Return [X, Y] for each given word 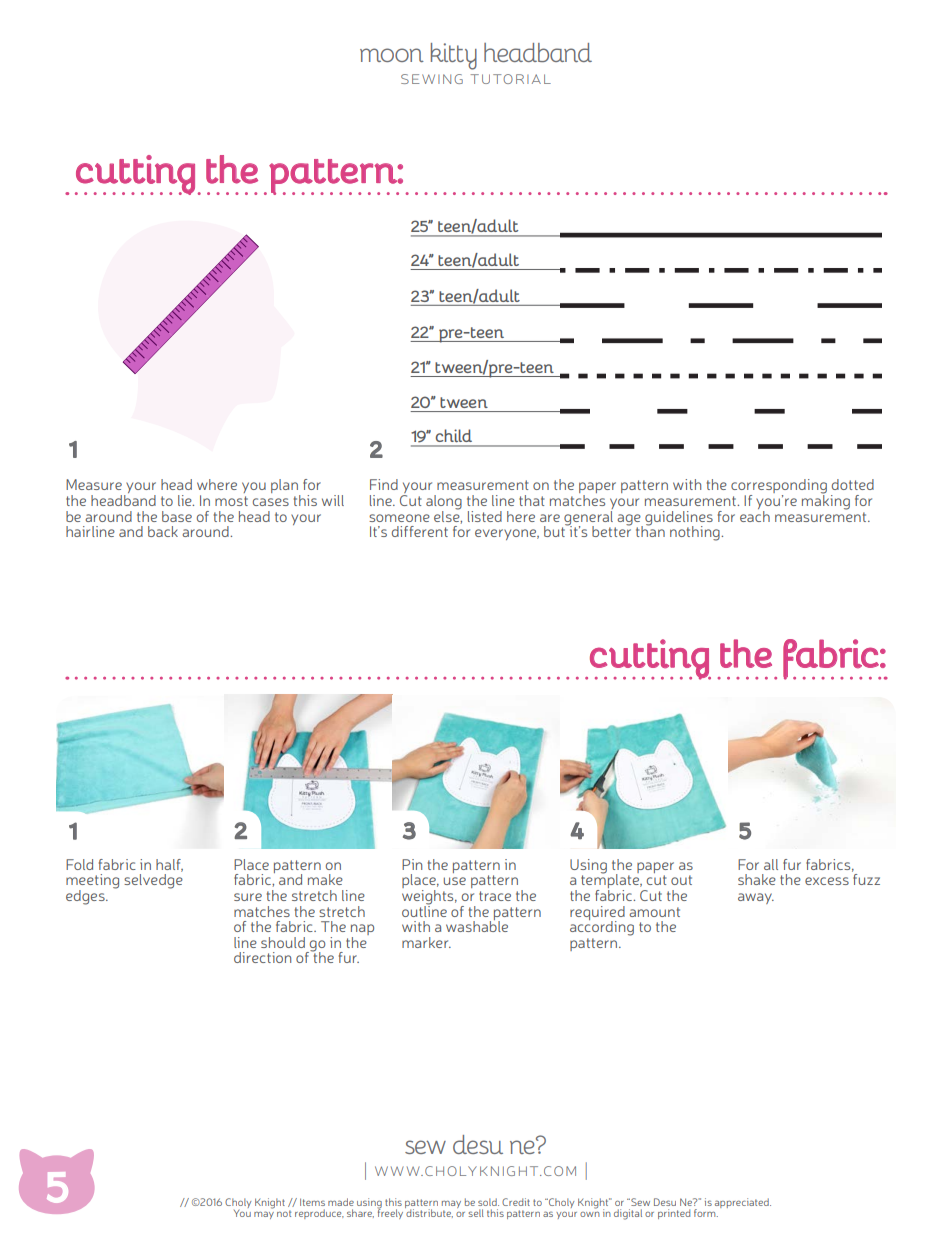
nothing [696, 533]
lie [186, 500]
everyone [507, 534]
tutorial [510, 79]
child [454, 436]
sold [488, 1202]
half [169, 865]
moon [392, 55]
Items [312, 1202]
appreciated [743, 1203]
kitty [454, 56]
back [163, 531]
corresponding [779, 487]
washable [477, 925]
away [756, 898]
